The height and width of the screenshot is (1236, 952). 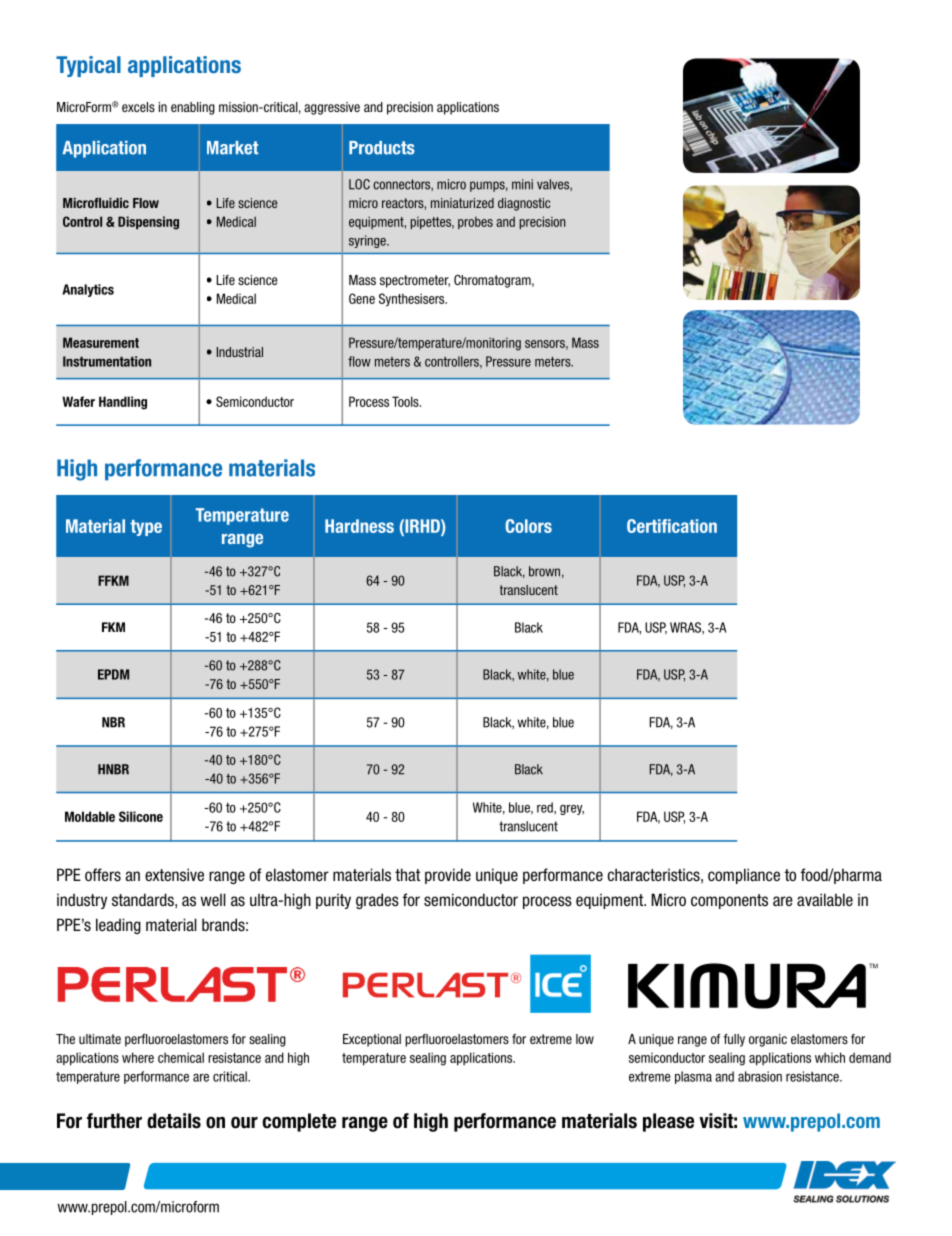 I want to click on Exceptional, so click(x=372, y=1040).
